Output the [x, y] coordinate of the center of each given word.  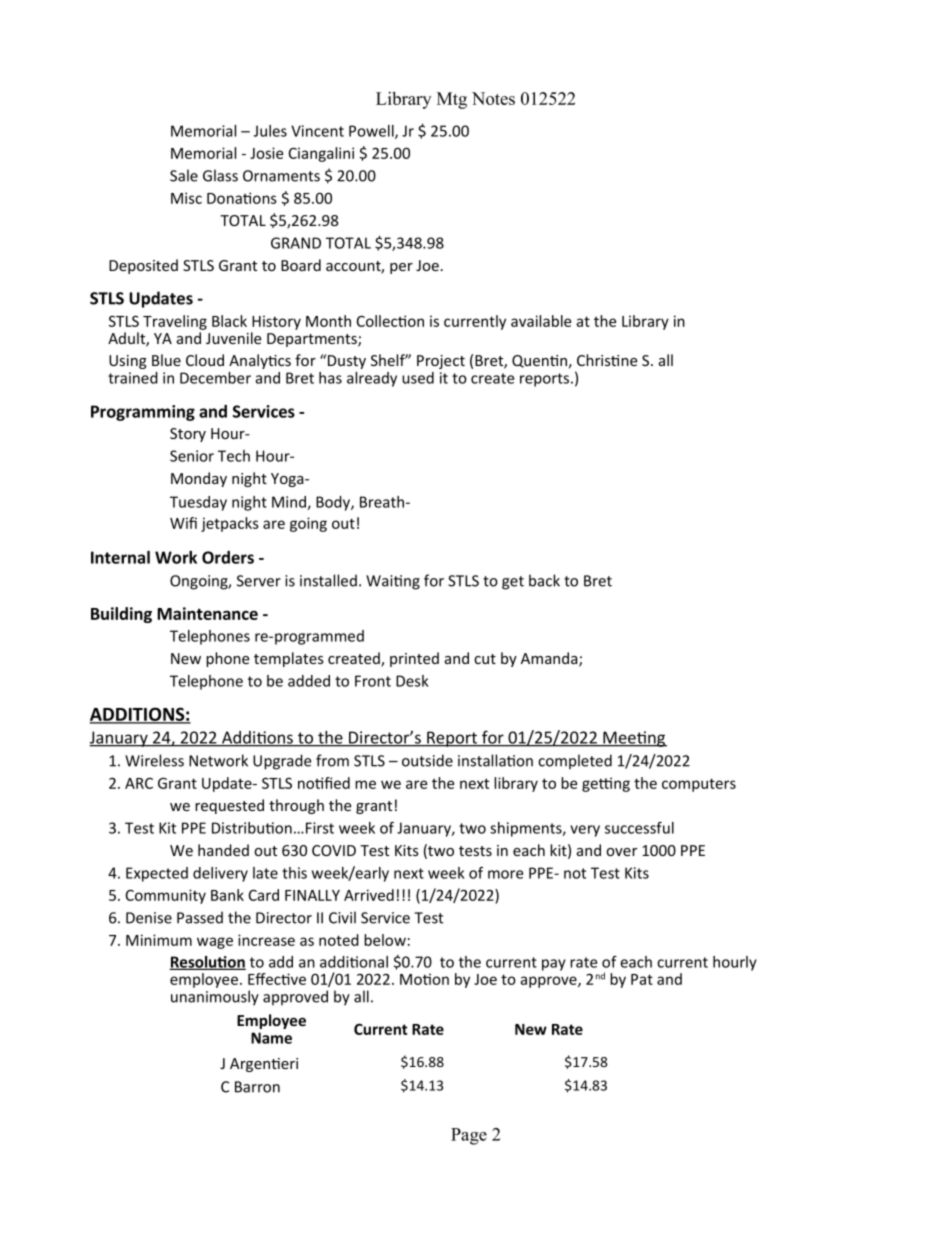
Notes [493, 98]
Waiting [393, 582]
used [418, 378]
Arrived [369, 895]
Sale [184, 175]
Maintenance [207, 613]
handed [223, 850]
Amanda [550, 659]
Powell [372, 132]
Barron [257, 1087]
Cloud [205, 360]
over [621, 852]
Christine [607, 360]
